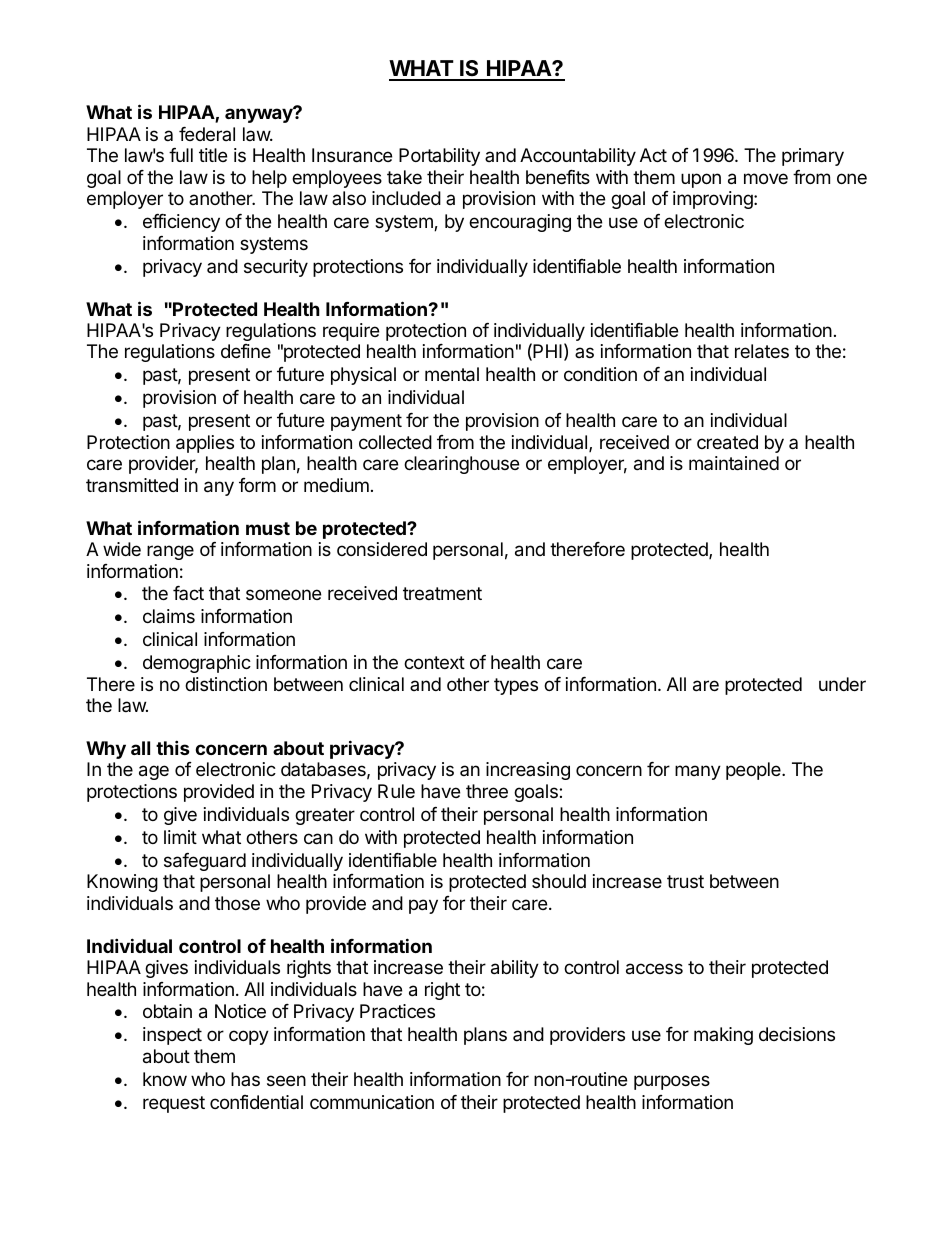  I want to click on treatment, so click(442, 593).
